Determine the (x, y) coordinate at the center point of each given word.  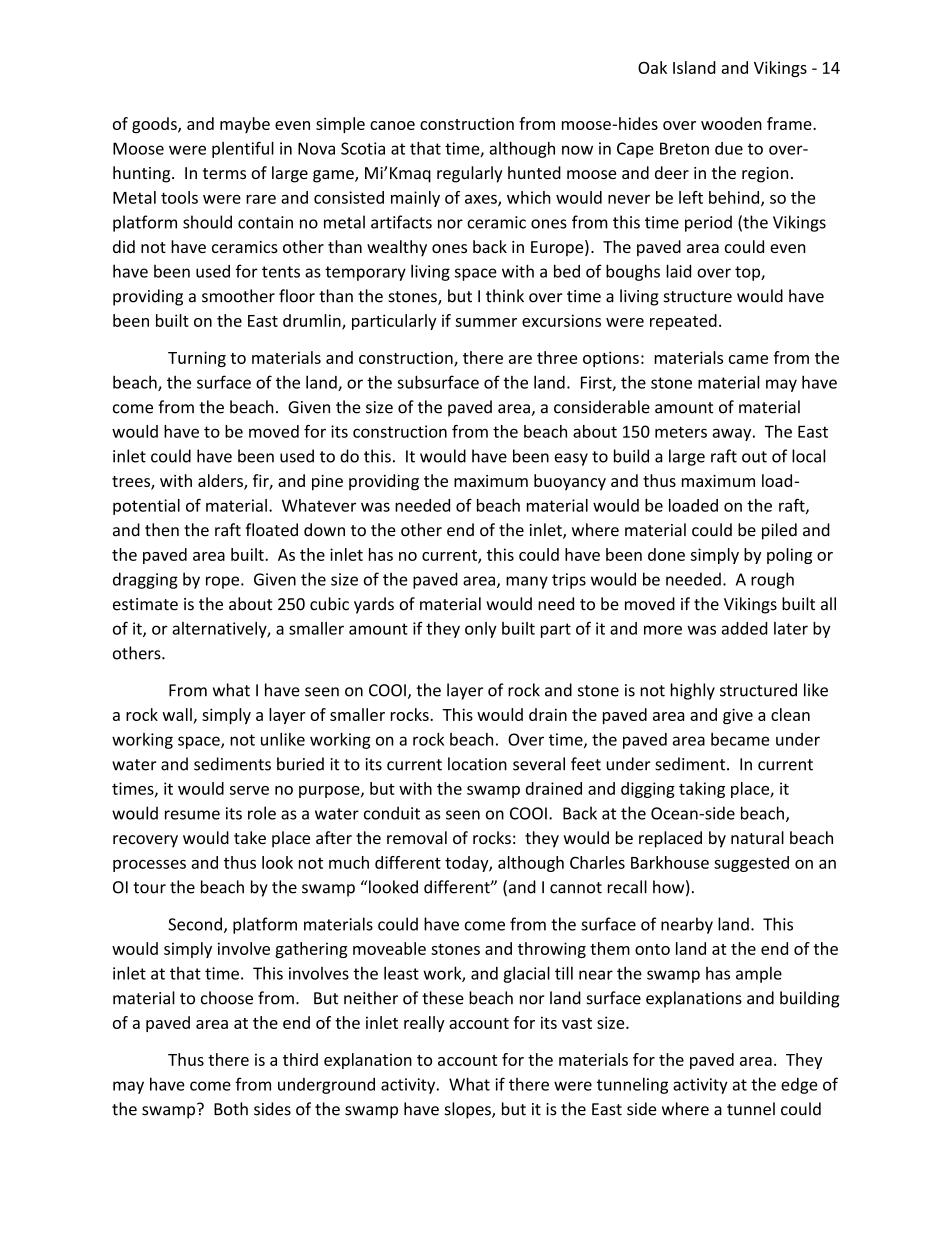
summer (486, 322)
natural (757, 837)
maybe (245, 125)
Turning (197, 359)
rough (772, 580)
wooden (731, 123)
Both (231, 1109)
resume (192, 815)
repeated (683, 322)
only (481, 630)
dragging (145, 580)
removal (417, 837)
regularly (470, 174)
